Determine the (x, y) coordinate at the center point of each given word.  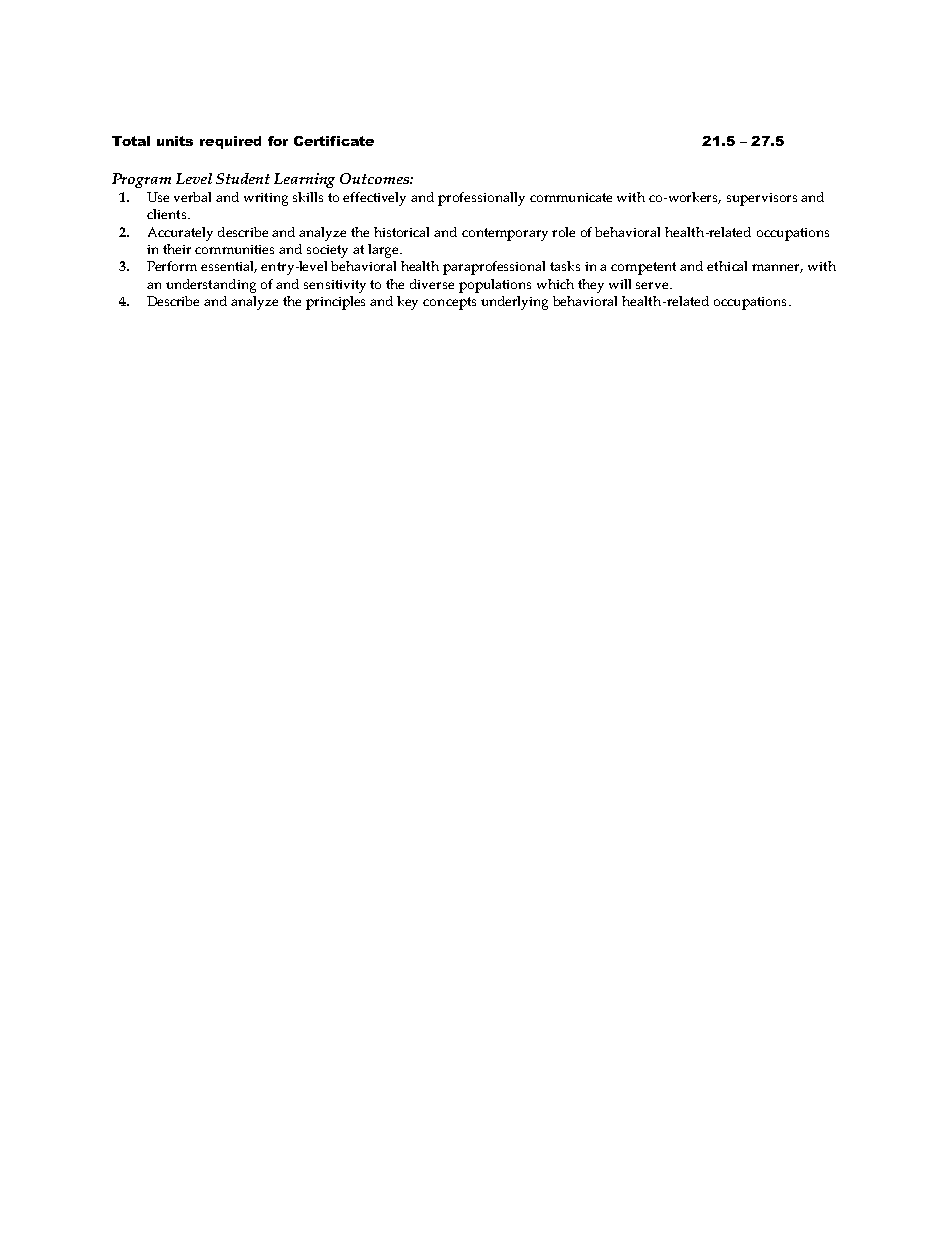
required (230, 142)
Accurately (180, 234)
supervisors (762, 199)
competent (643, 268)
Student (243, 178)
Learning (304, 180)
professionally (481, 199)
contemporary (505, 234)
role (563, 232)
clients (168, 214)
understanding (211, 286)
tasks (565, 266)
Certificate (334, 141)
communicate (571, 197)
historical (401, 232)
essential (229, 267)
